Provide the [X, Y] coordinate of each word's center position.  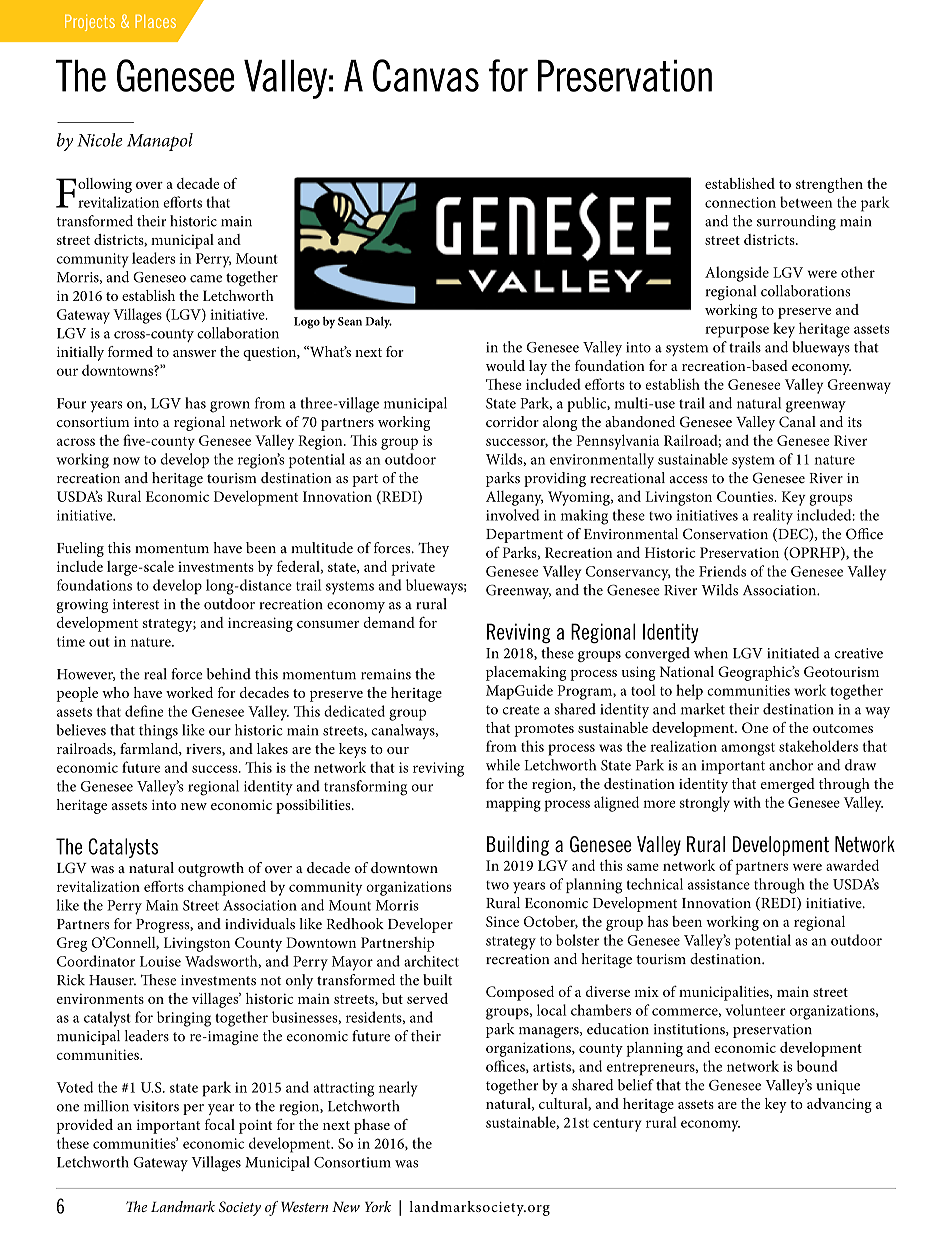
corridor [512, 421]
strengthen [829, 185]
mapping [513, 804]
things [158, 732]
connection [740, 202]
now [126, 461]
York [378, 1206]
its [855, 422]
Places [155, 21]
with [747, 802]
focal [220, 1124]
